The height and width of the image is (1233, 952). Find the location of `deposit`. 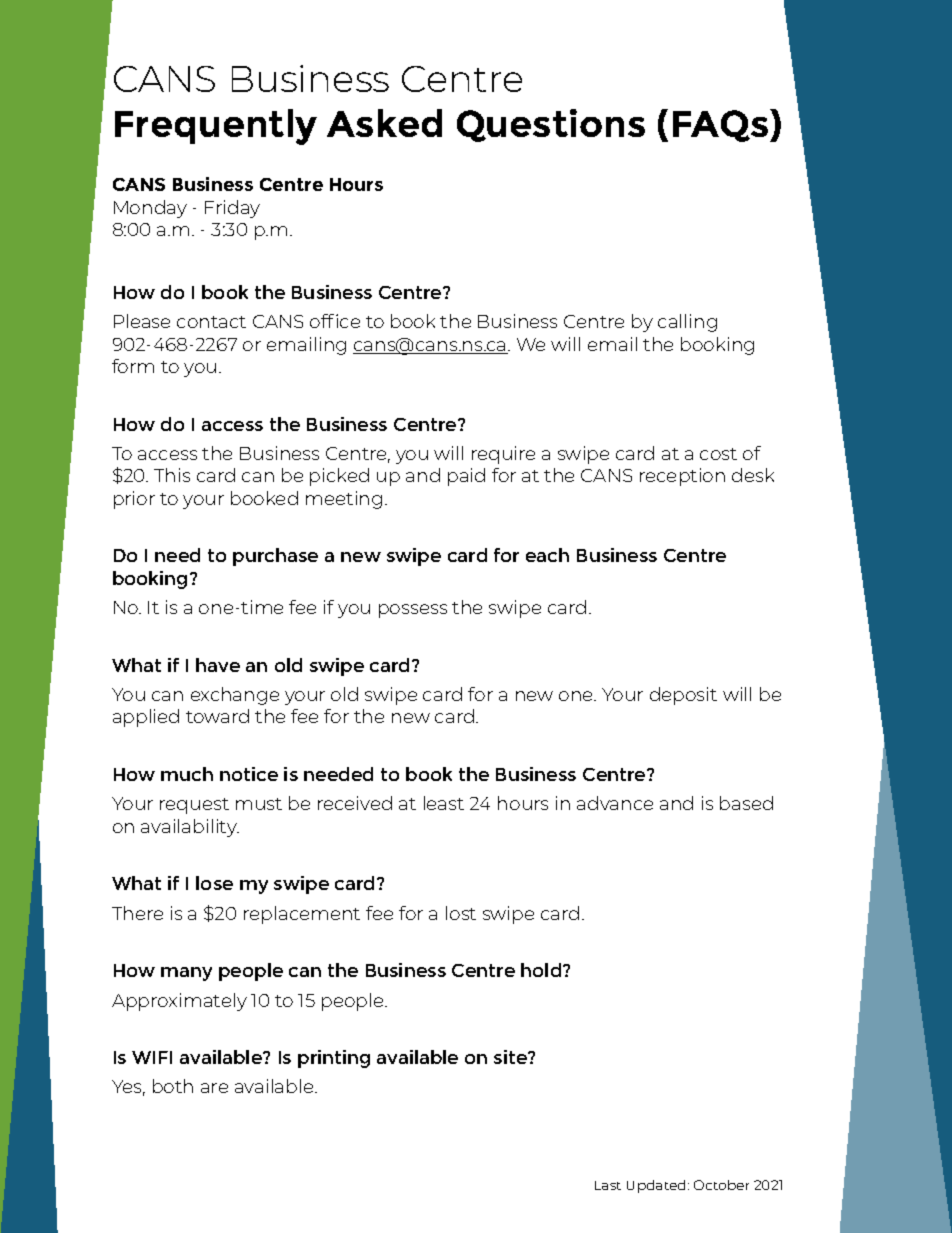

deposit is located at coordinates (683, 696).
